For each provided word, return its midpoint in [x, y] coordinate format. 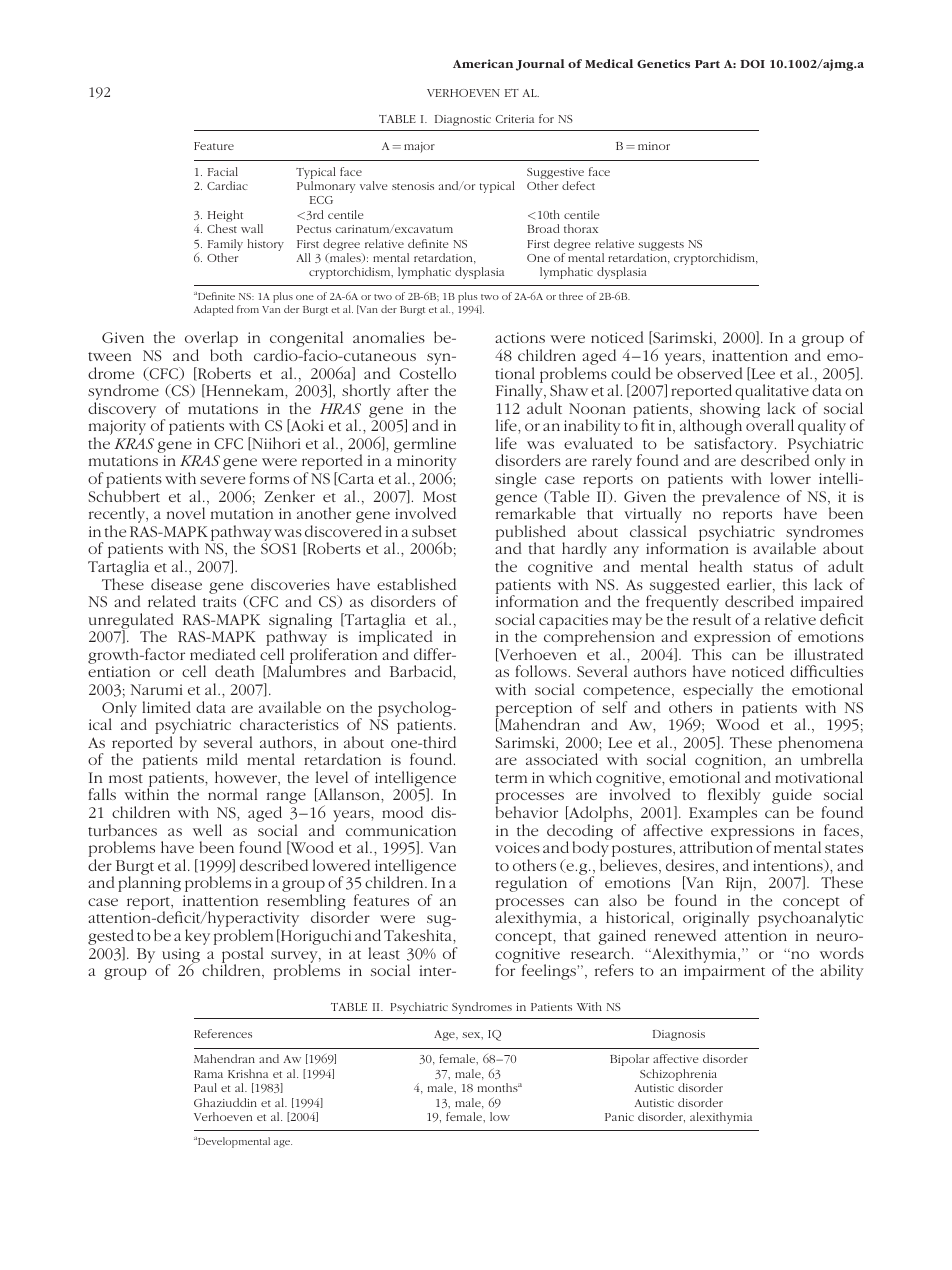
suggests [661, 246]
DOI [752, 64]
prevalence [741, 498]
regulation [531, 884]
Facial [223, 171]
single [515, 480]
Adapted [213, 310]
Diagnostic [463, 120]
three [571, 296]
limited [166, 707]
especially [718, 692]
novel [186, 513]
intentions [789, 866]
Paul [205, 1087]
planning [149, 884]
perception [534, 710]
